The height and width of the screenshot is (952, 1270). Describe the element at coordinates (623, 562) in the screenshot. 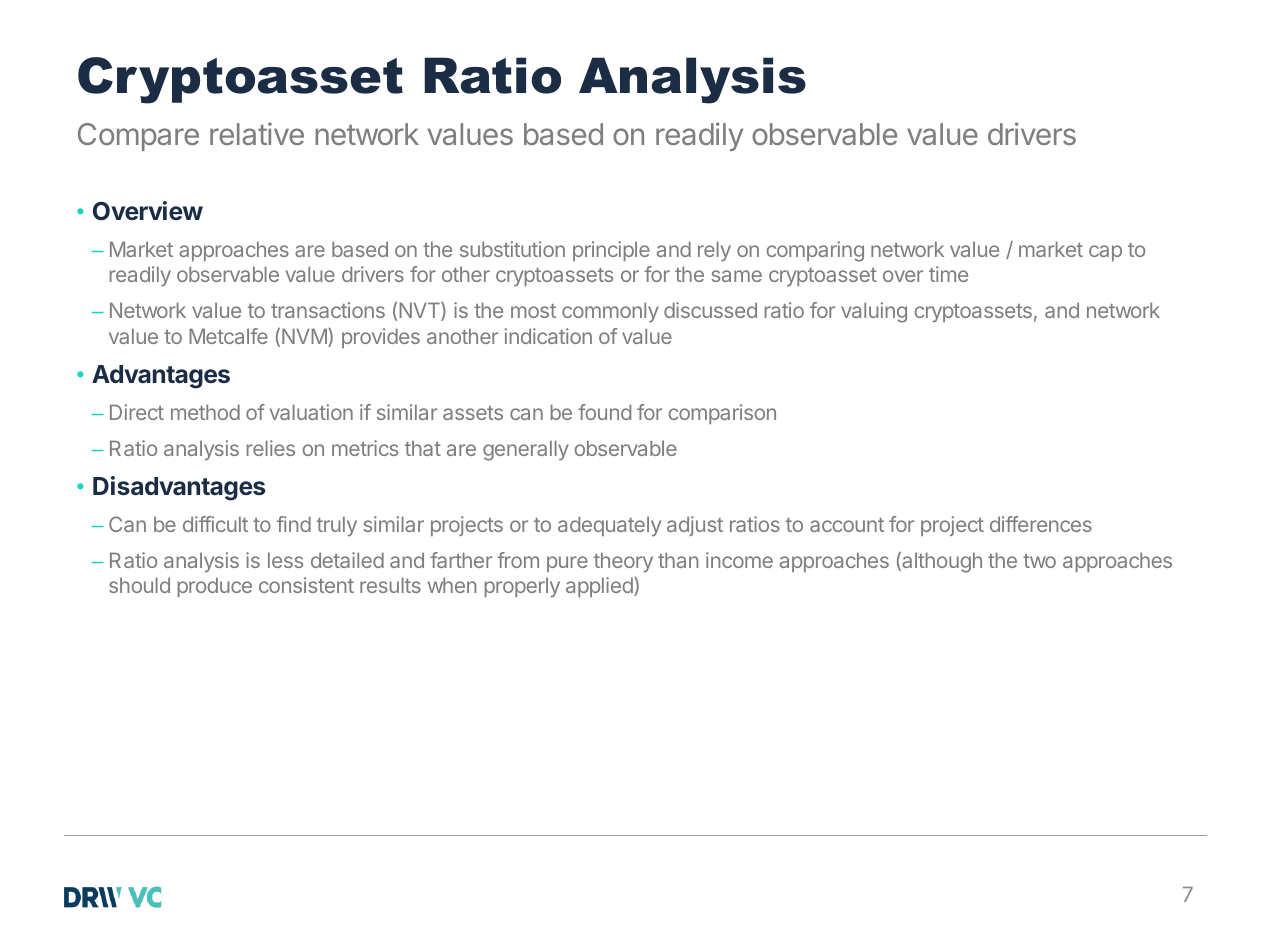

I see `theory` at that location.
